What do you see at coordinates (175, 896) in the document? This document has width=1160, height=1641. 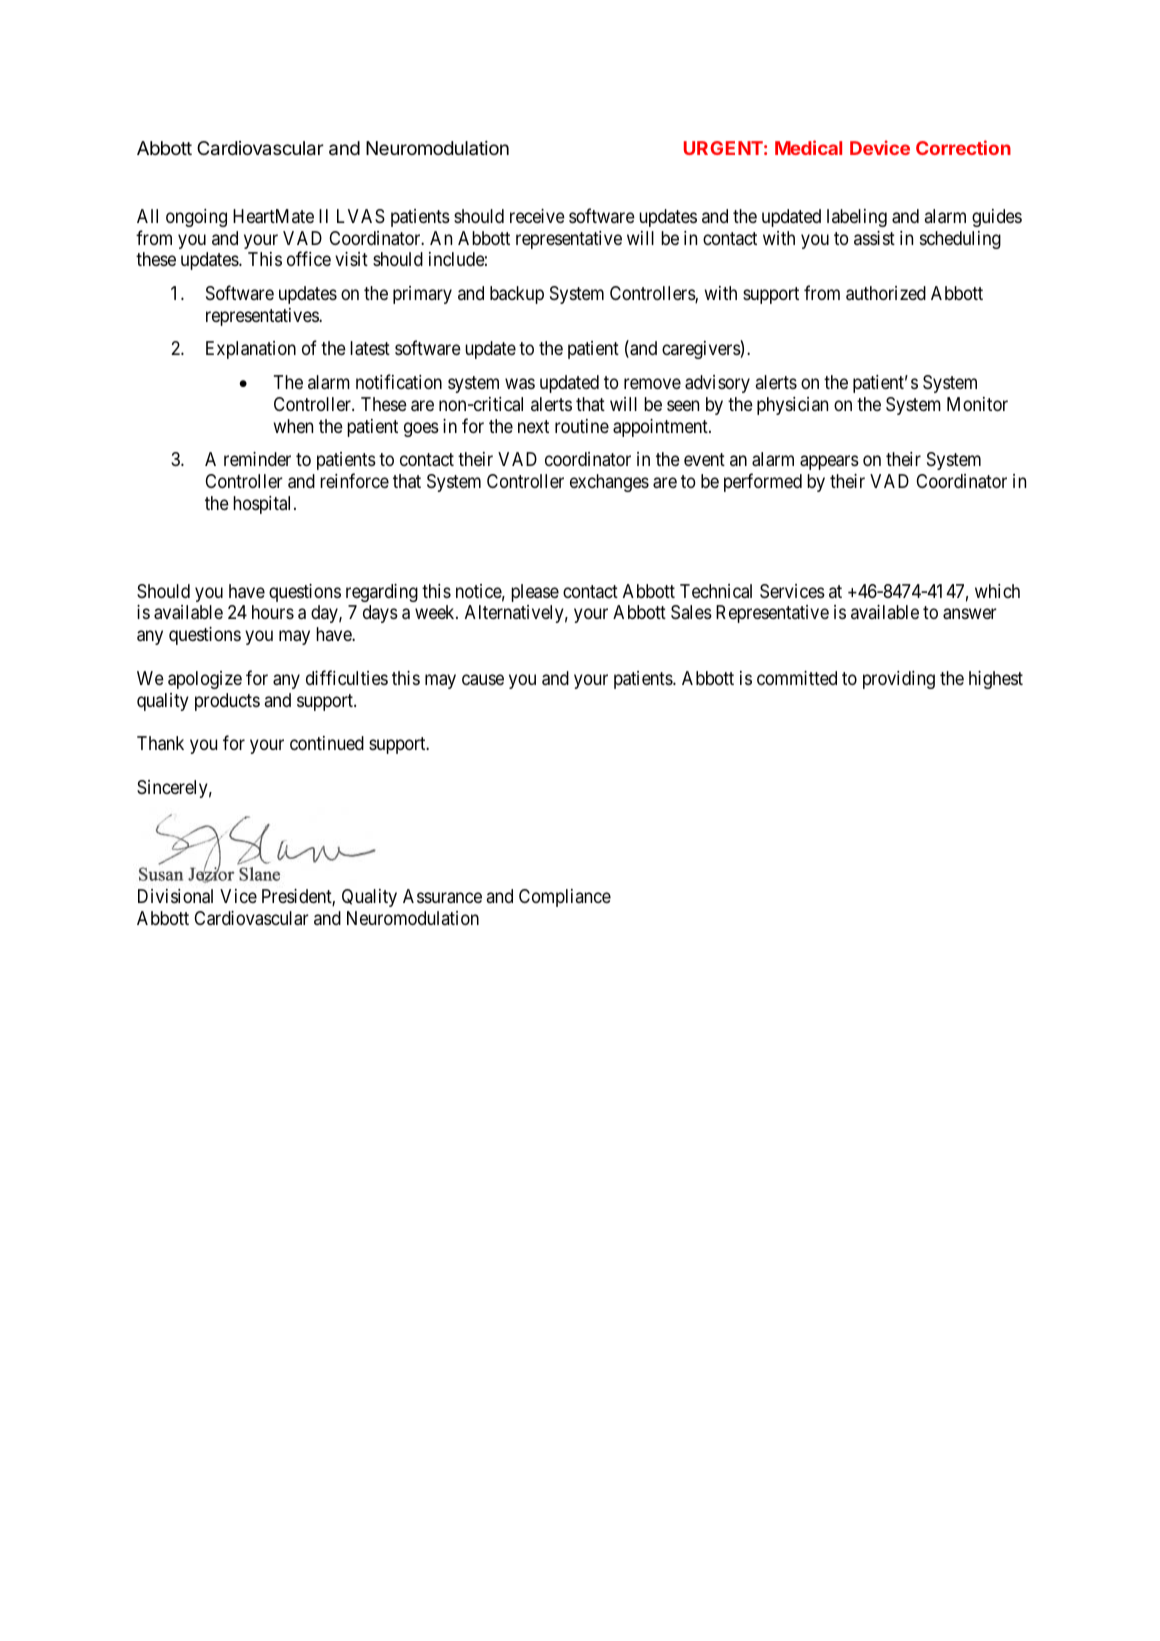 I see `Divisional` at bounding box center [175, 896].
